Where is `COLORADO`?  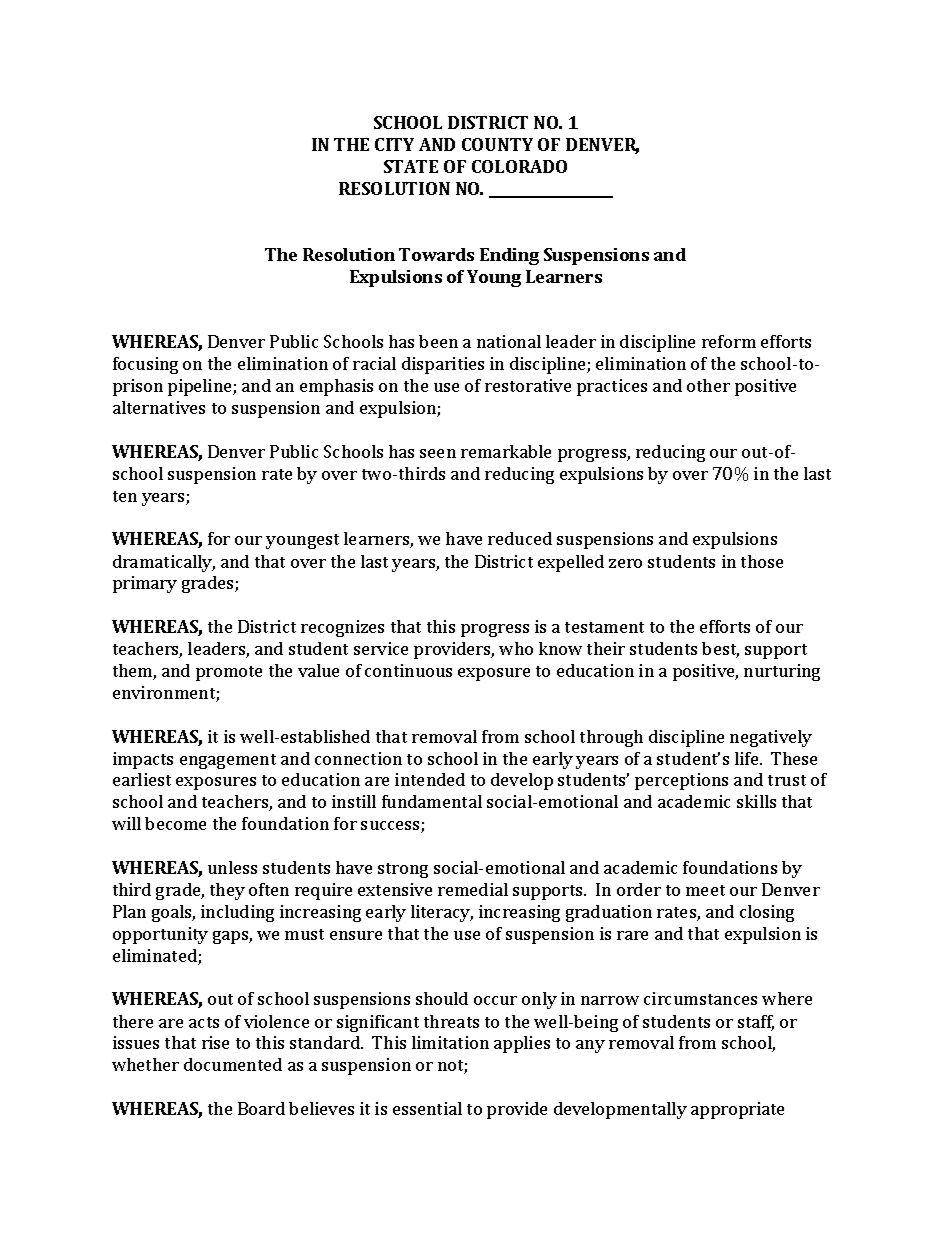
COLORADO is located at coordinates (519, 166).
